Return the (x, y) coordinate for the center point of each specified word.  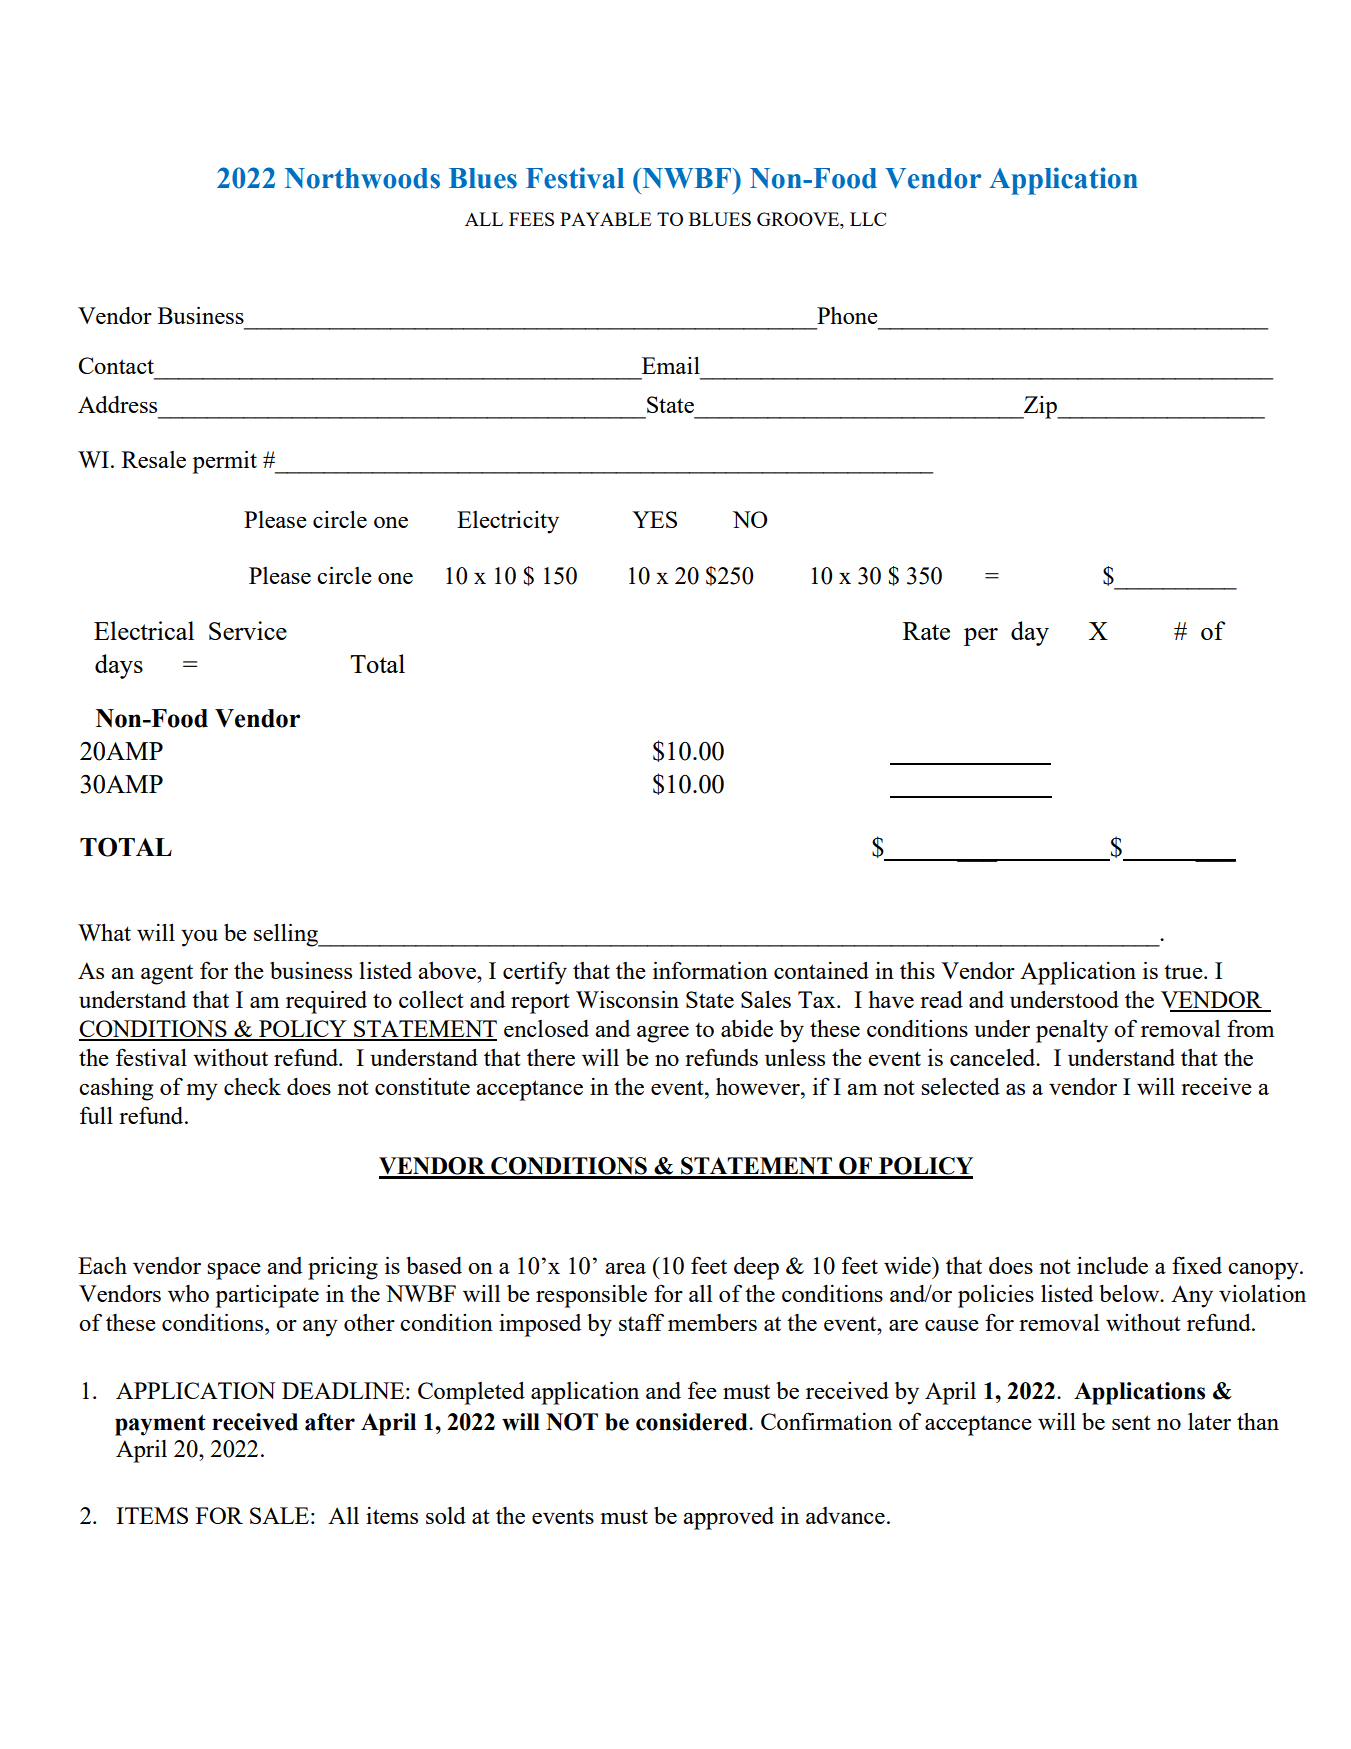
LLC (868, 219)
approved (728, 1518)
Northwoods (362, 178)
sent (1131, 1422)
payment (160, 1425)
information (710, 970)
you (199, 938)
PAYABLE (605, 219)
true (1184, 972)
